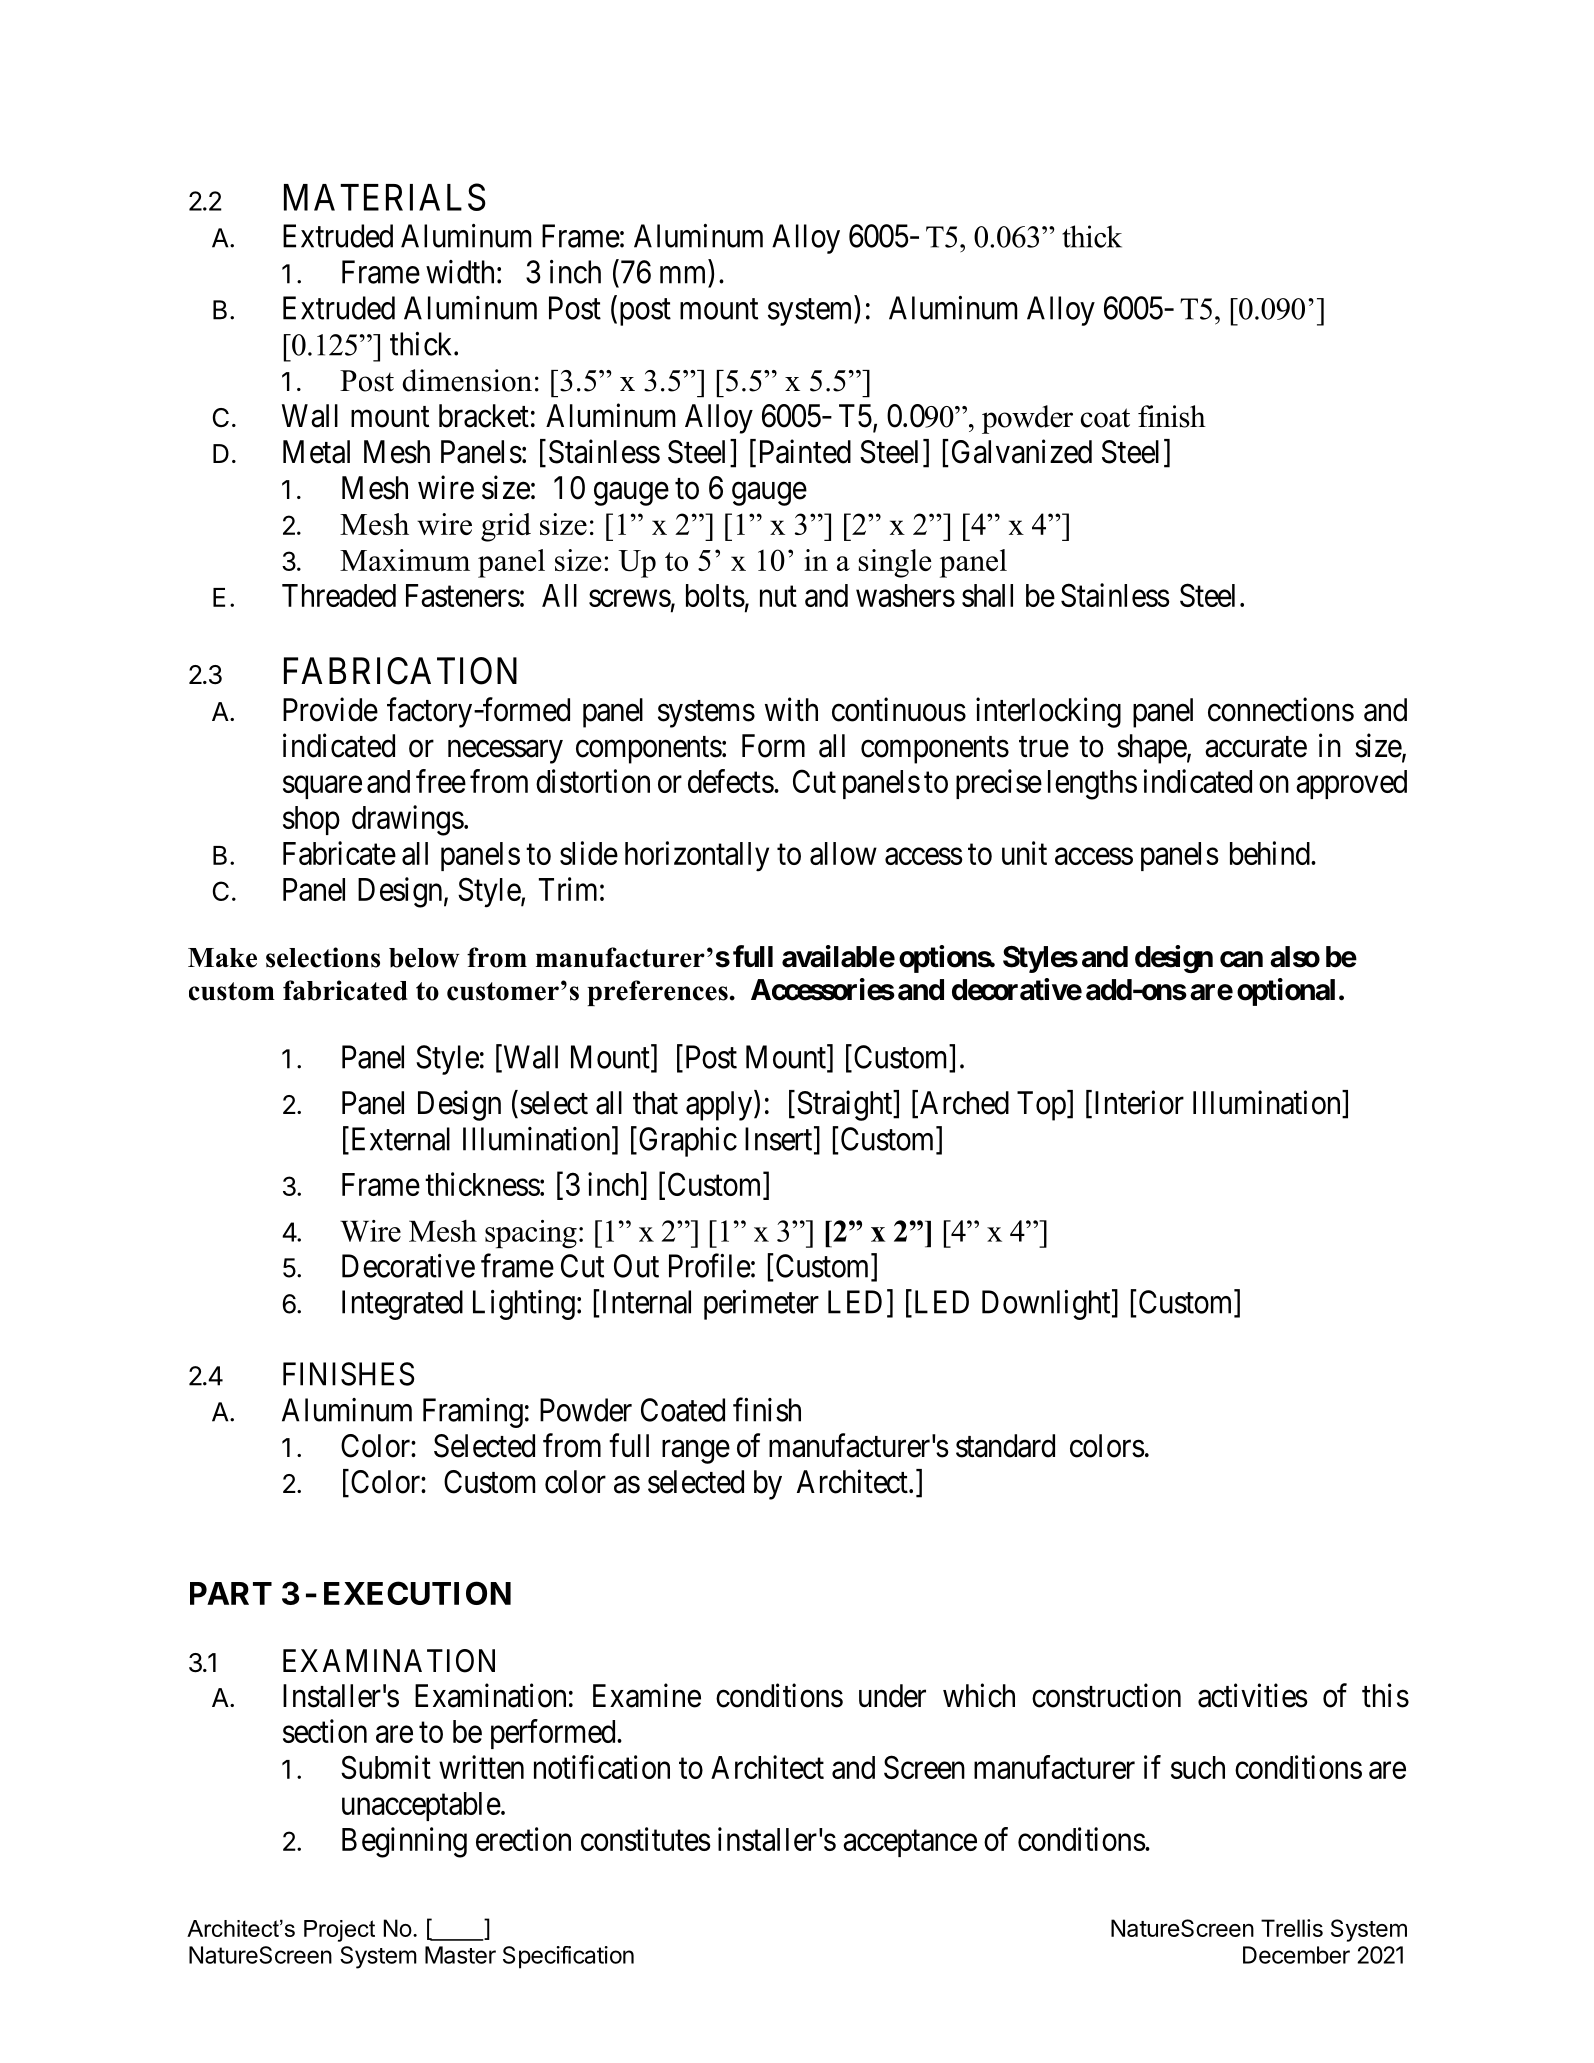 The width and height of the document is (1594, 2063). Describe the element at coordinates (1005, 1446) in the document. I see `standard` at that location.
